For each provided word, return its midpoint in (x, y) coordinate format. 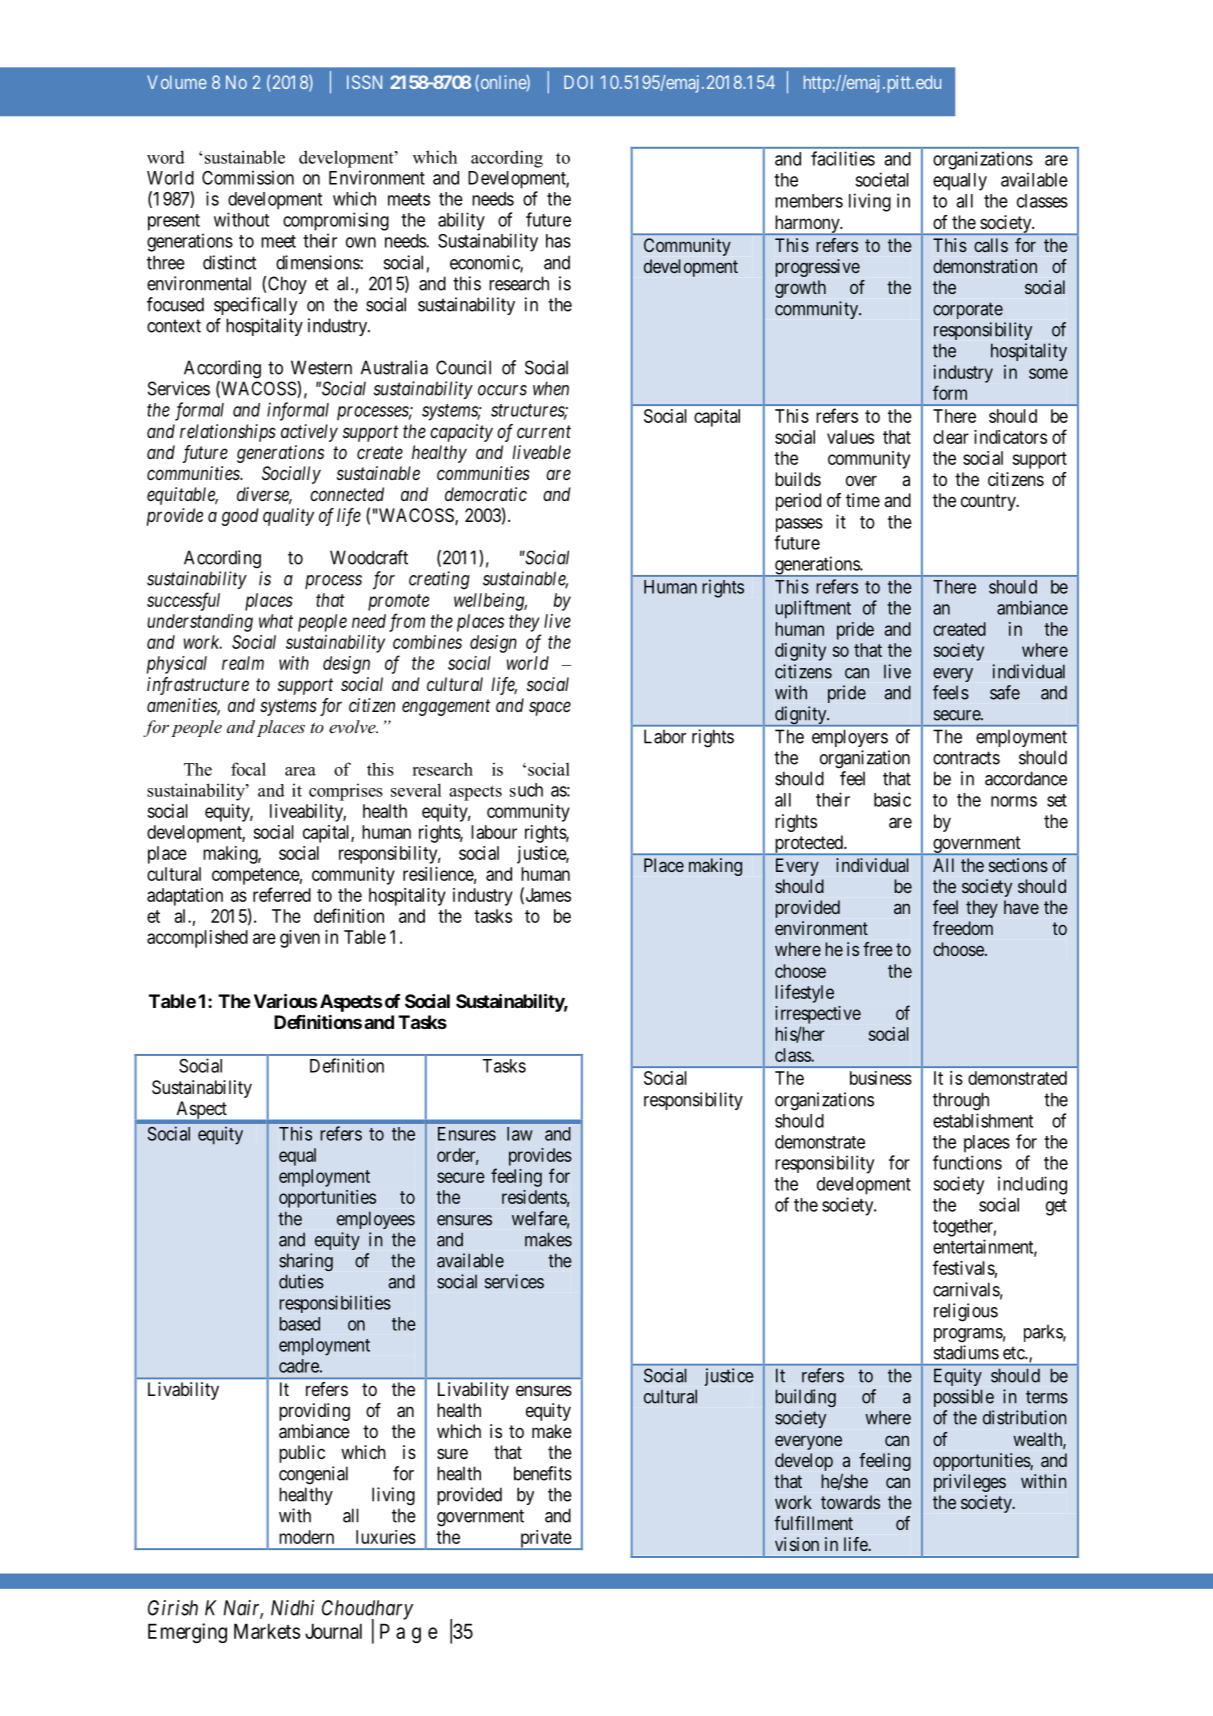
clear (951, 437)
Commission (248, 177)
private (545, 1540)
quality (288, 517)
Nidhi (292, 1608)
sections (1018, 865)
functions (967, 1162)
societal (882, 179)
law (520, 1134)
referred (282, 894)
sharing (306, 1262)
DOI (578, 82)
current (544, 431)
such (526, 790)
